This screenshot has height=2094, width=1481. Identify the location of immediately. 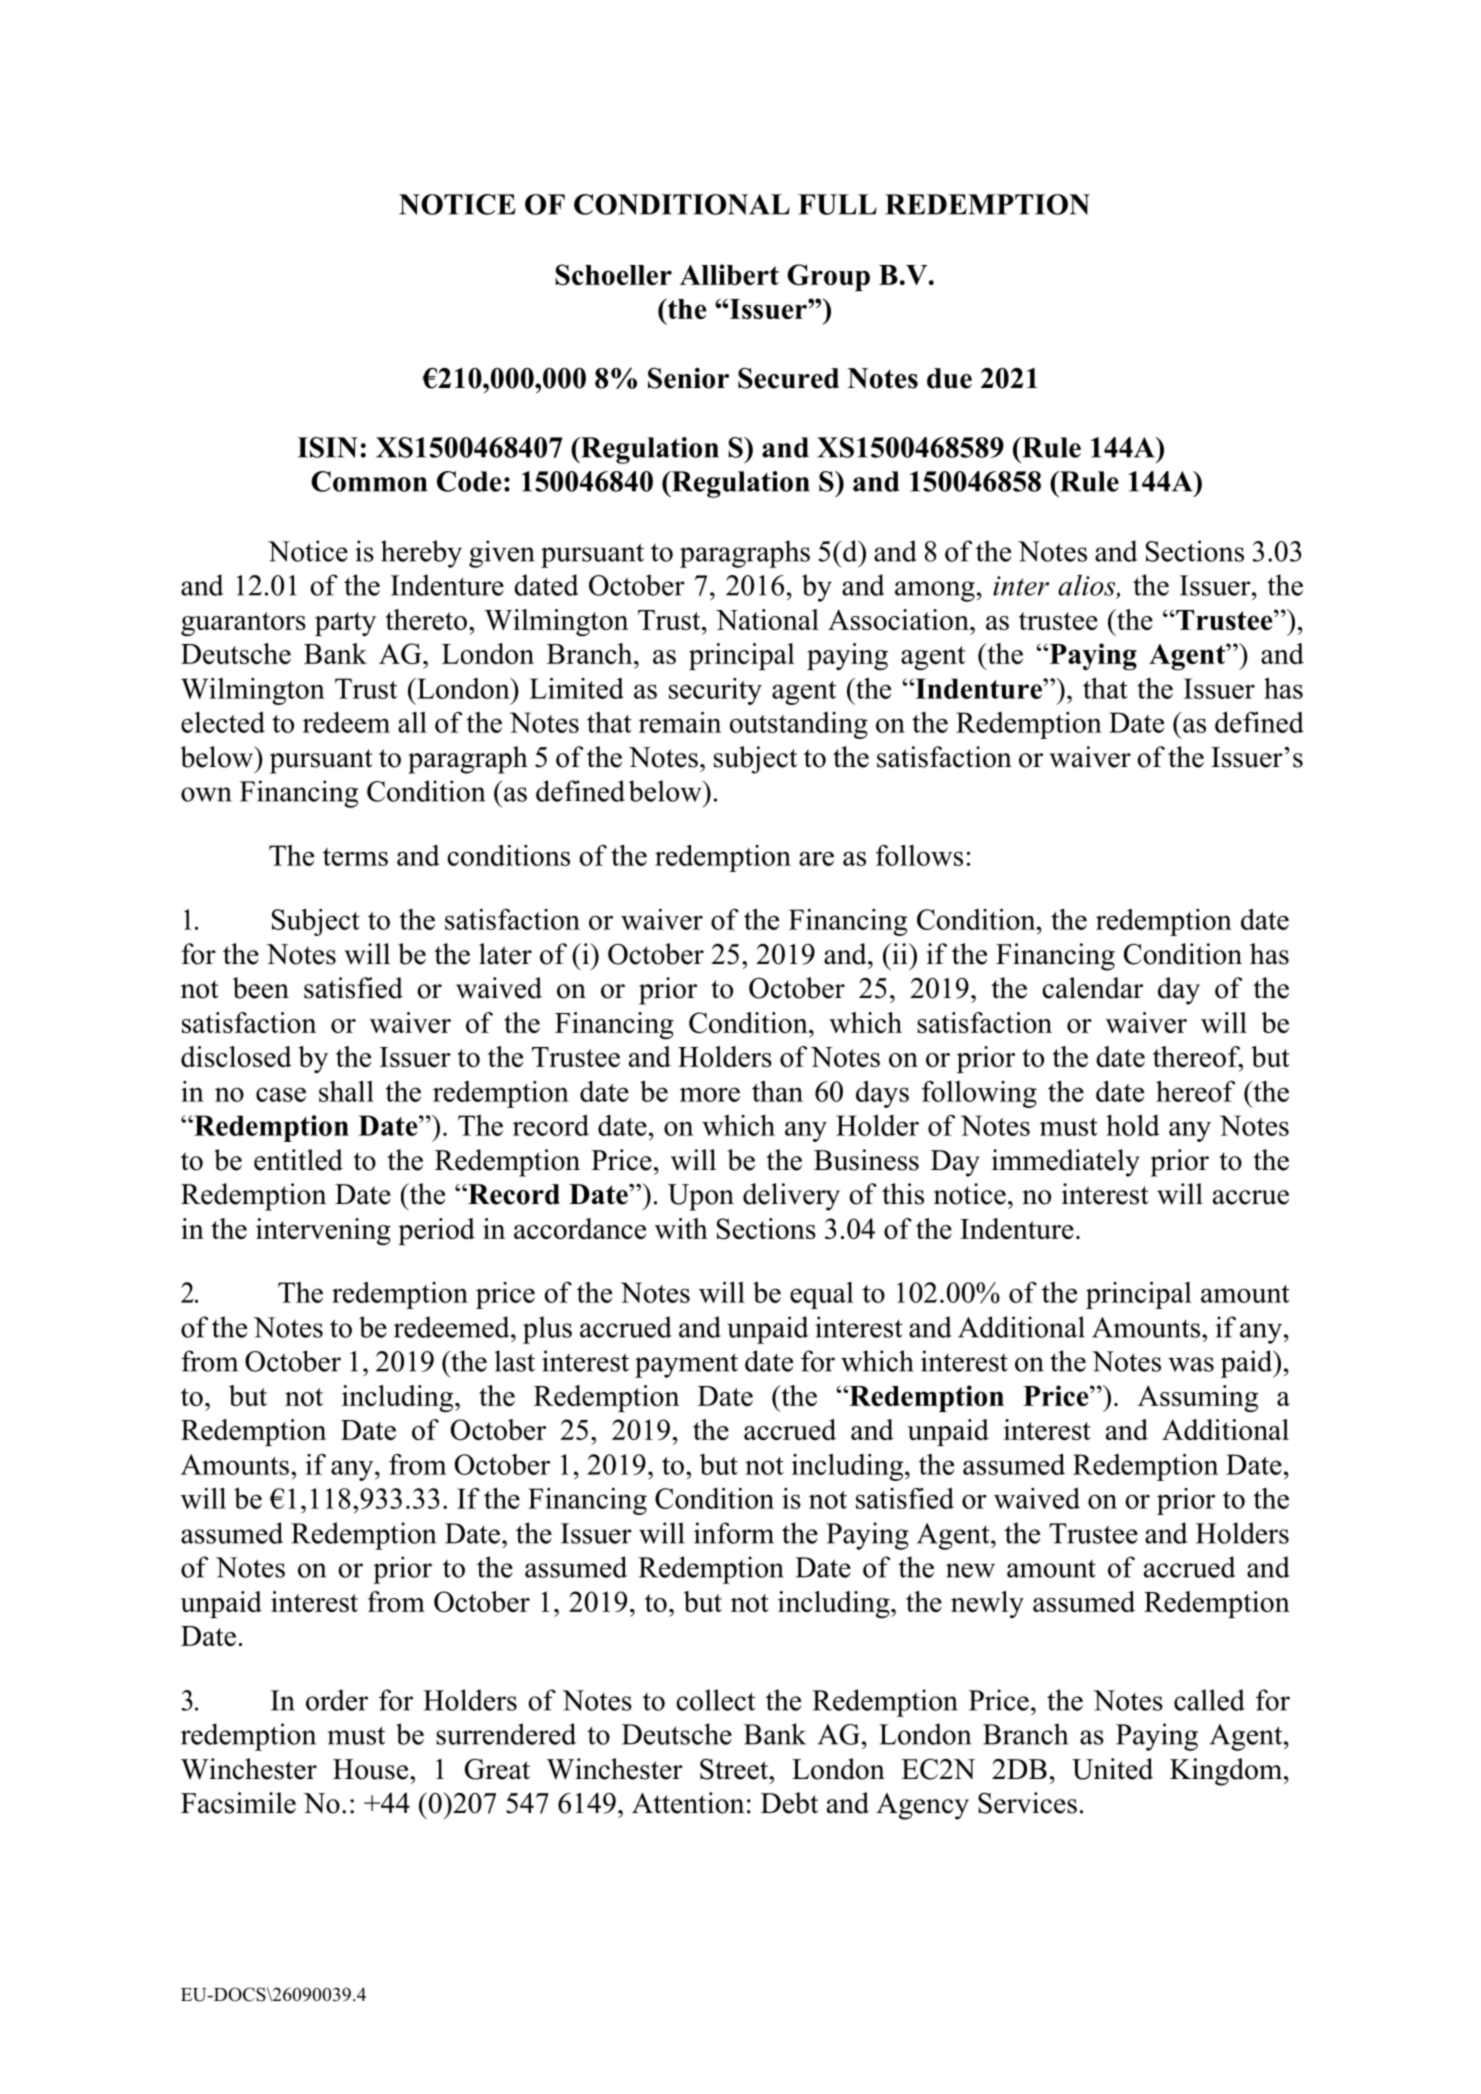
(1066, 1163).
